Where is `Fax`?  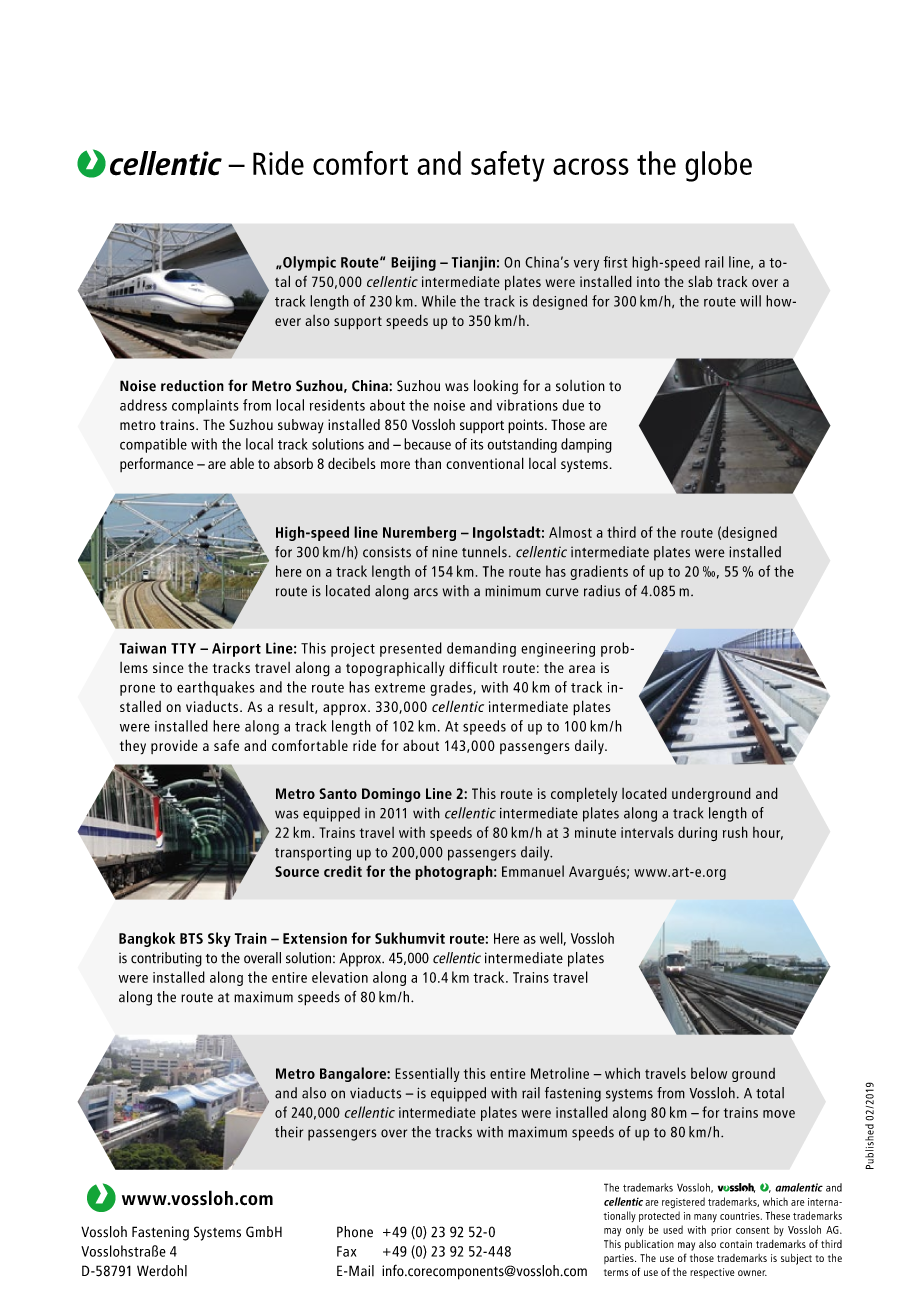
Fax is located at coordinates (346, 1251).
